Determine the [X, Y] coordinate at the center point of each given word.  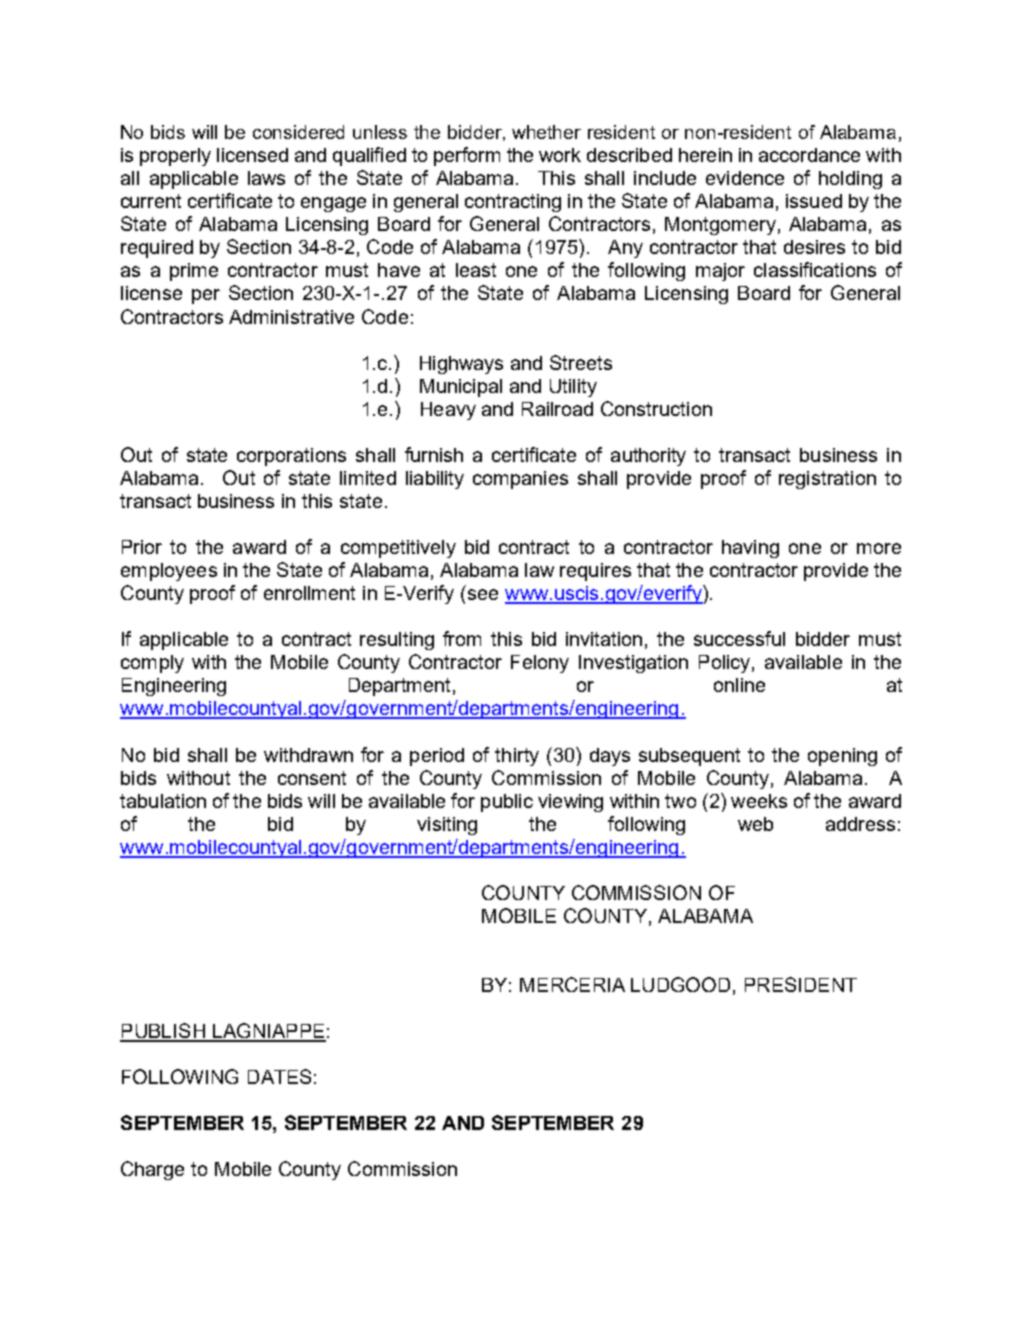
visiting [447, 826]
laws [266, 178]
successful [739, 638]
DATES [279, 1076]
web [755, 824]
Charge [152, 1170]
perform [467, 156]
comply [152, 664]
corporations [291, 457]
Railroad [557, 409]
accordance [809, 155]
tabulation [163, 801]
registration [827, 480]
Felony [540, 664]
